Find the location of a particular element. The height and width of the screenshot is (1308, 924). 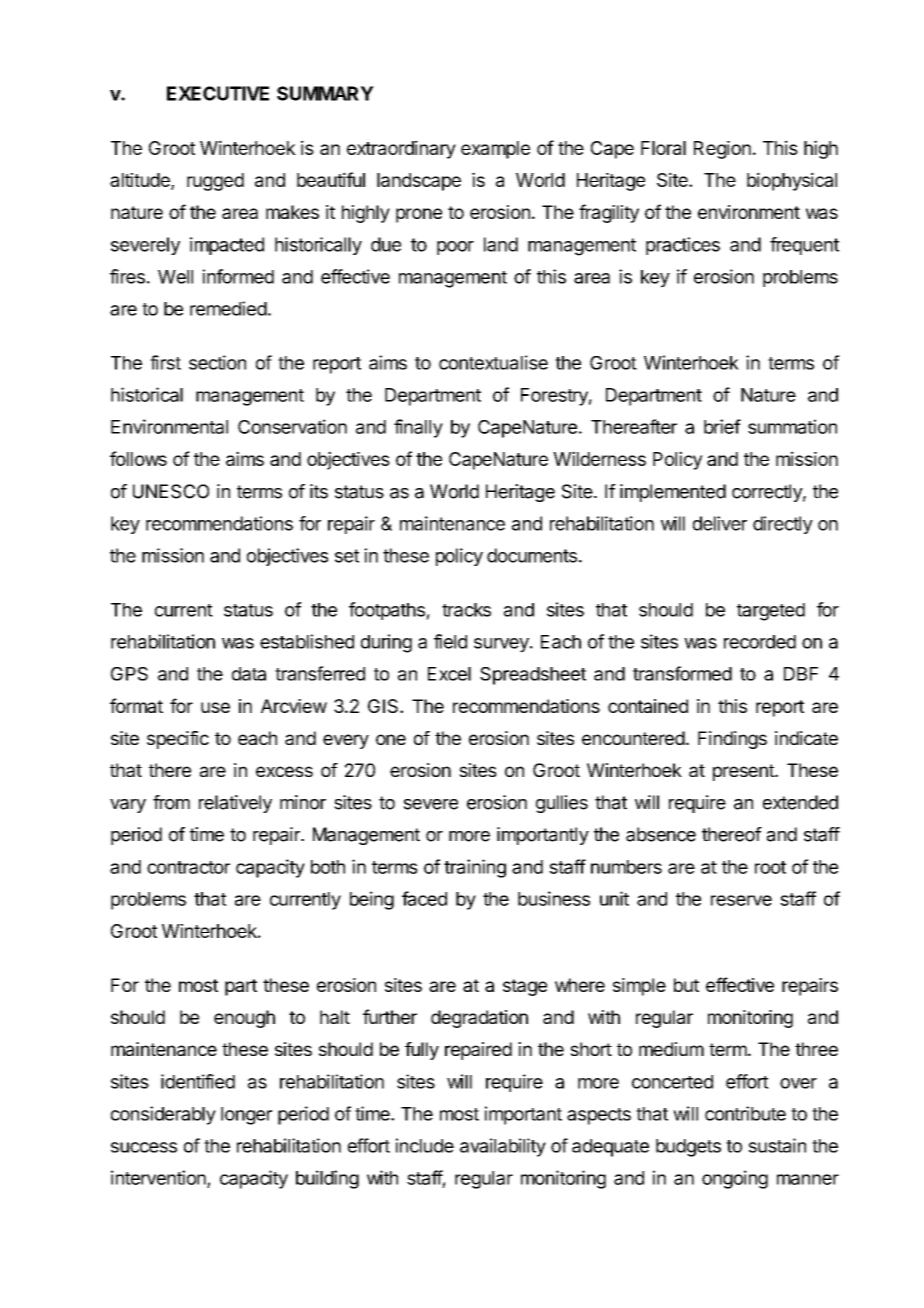

example is located at coordinates (495, 150).
